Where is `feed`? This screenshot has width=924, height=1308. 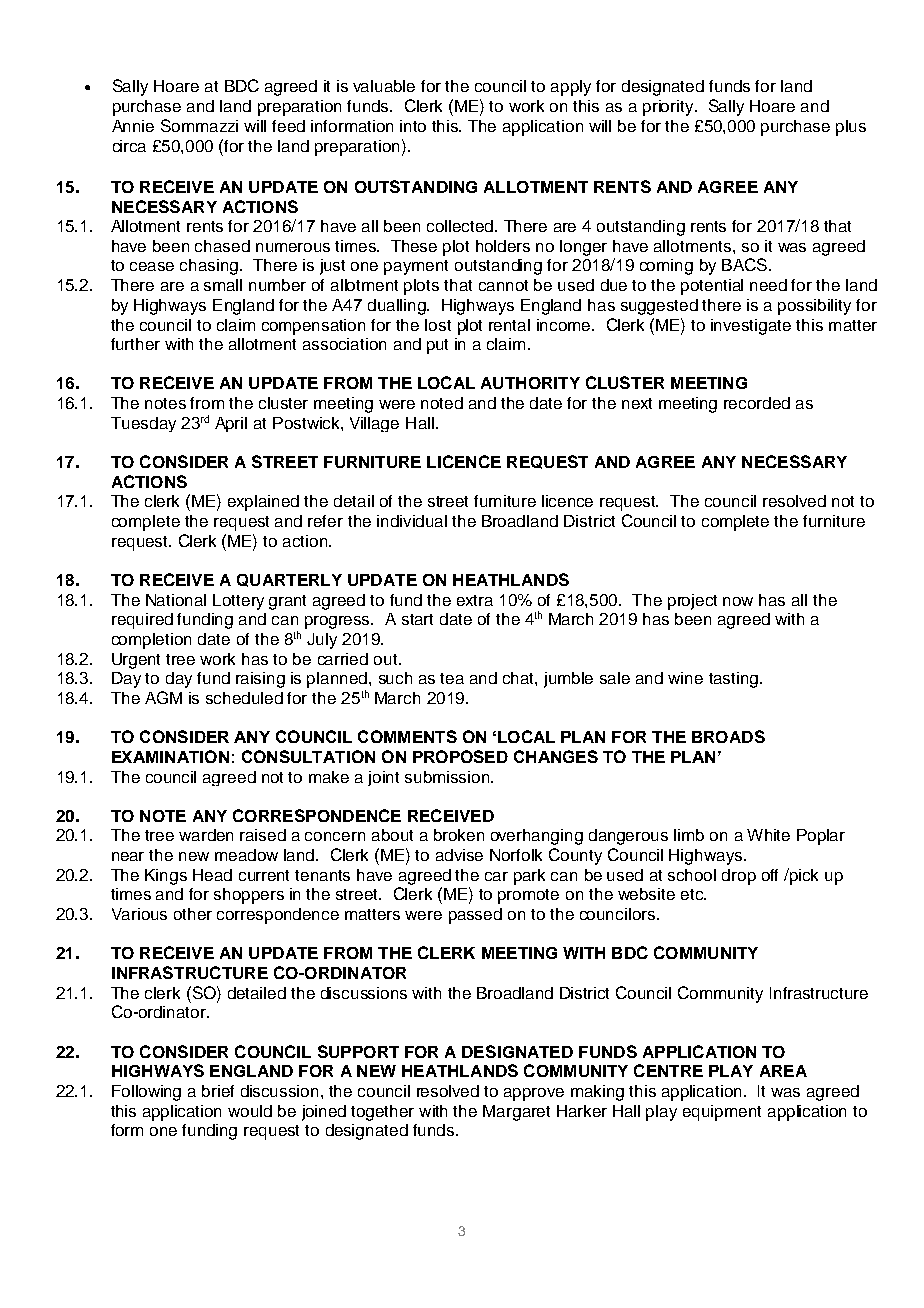
feed is located at coordinates (288, 126).
